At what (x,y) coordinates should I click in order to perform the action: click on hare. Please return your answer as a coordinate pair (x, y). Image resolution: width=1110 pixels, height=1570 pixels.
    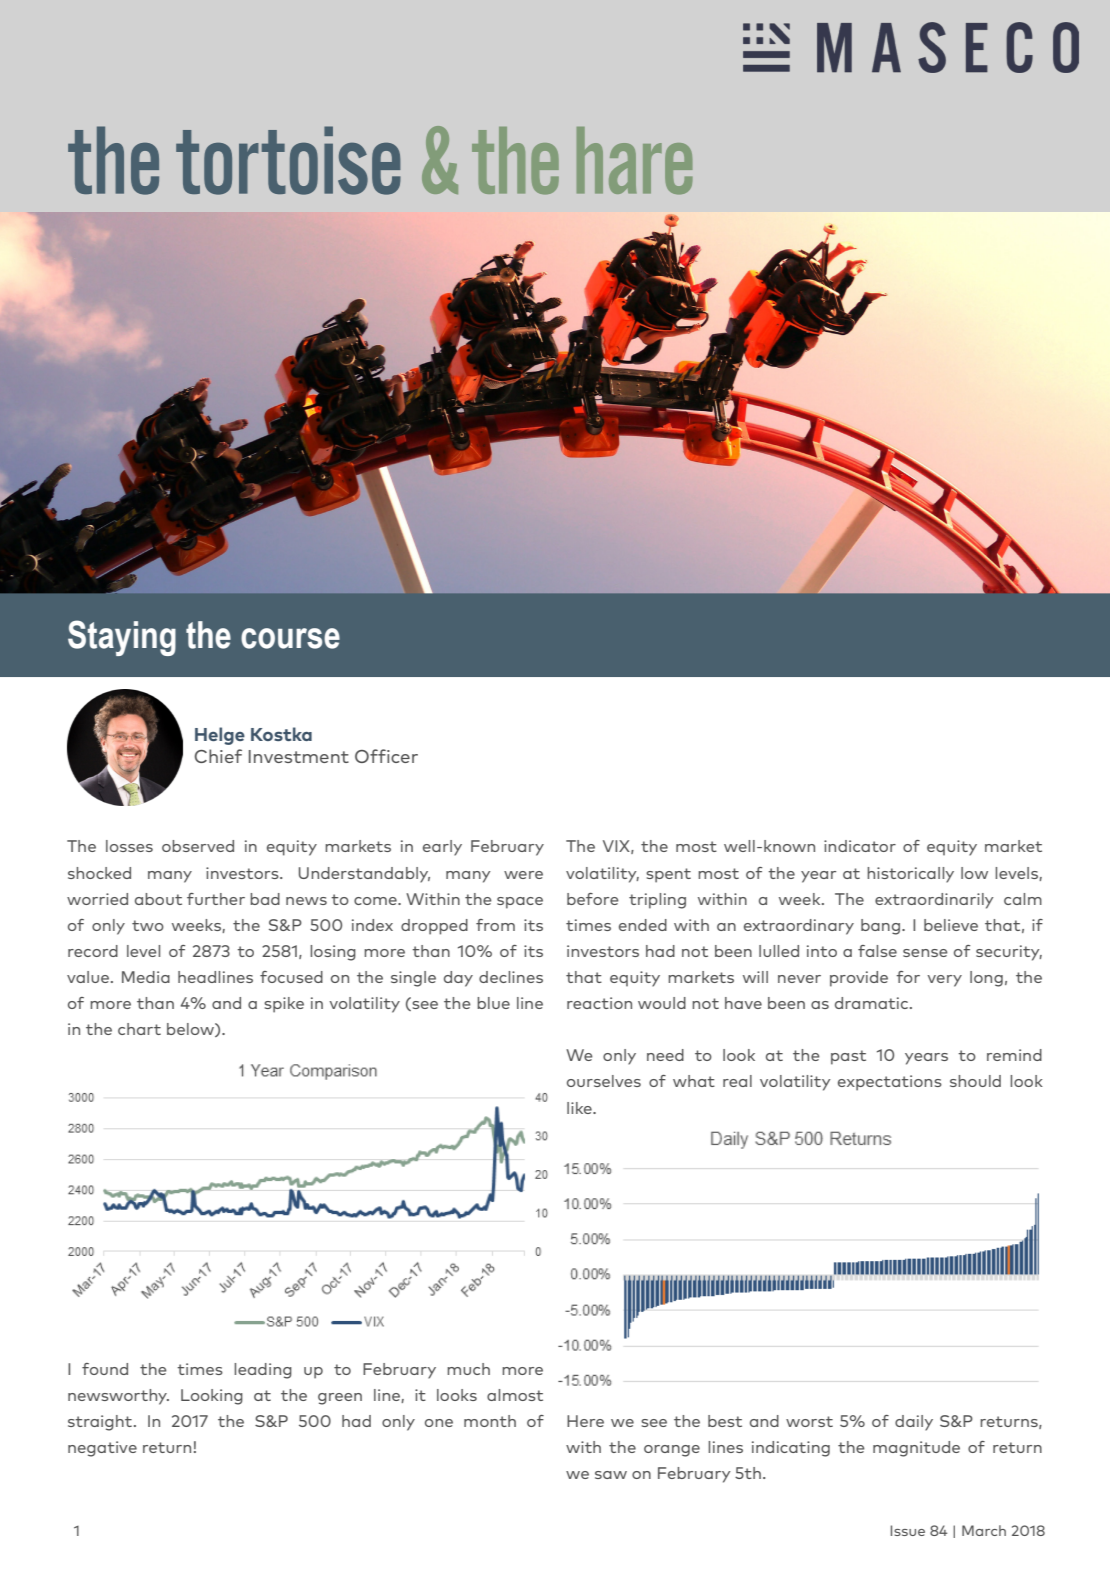
    Looking at the image, I should click on (635, 161).
